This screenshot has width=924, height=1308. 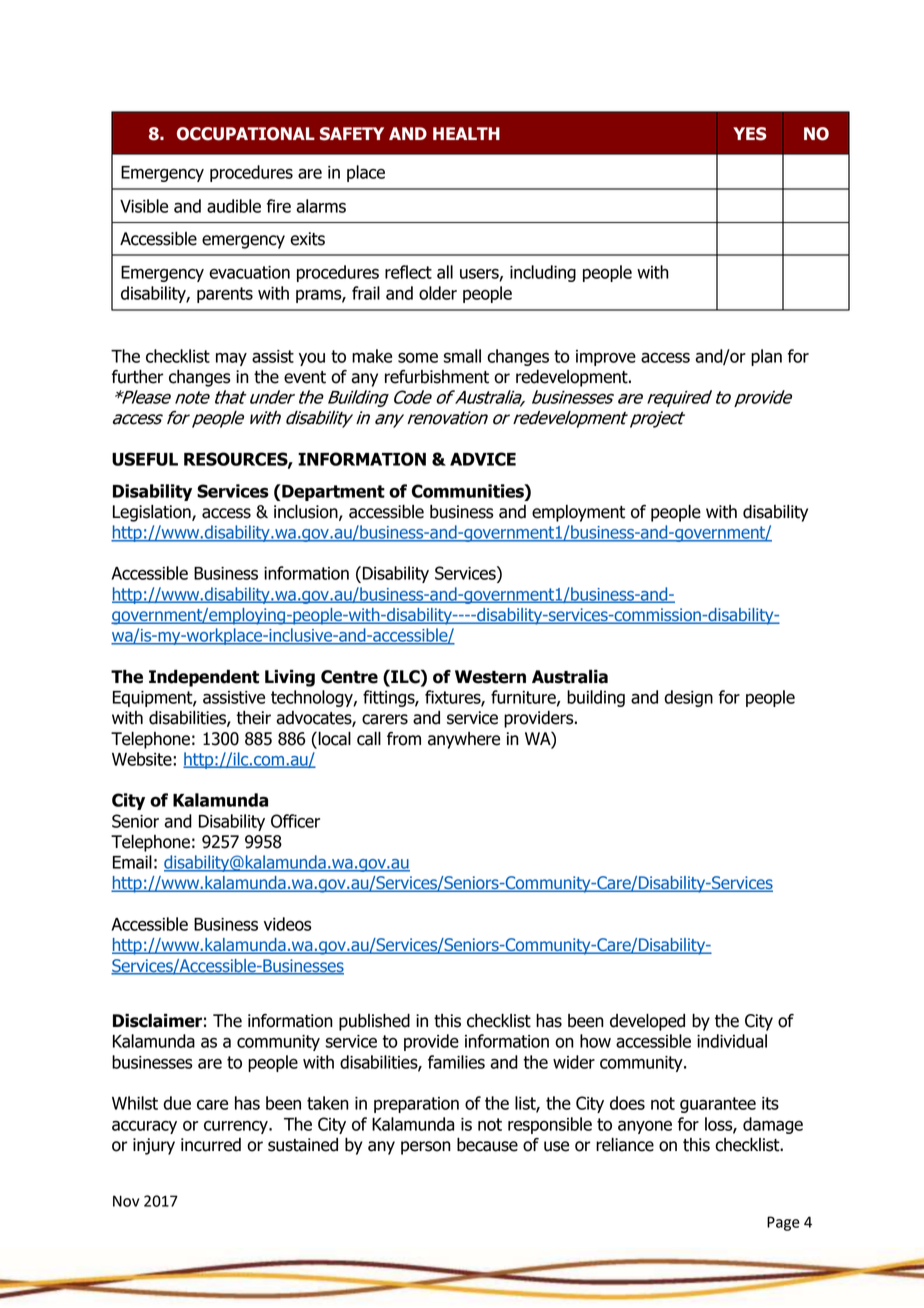 What do you see at coordinates (688, 698) in the screenshot?
I see `design` at bounding box center [688, 698].
